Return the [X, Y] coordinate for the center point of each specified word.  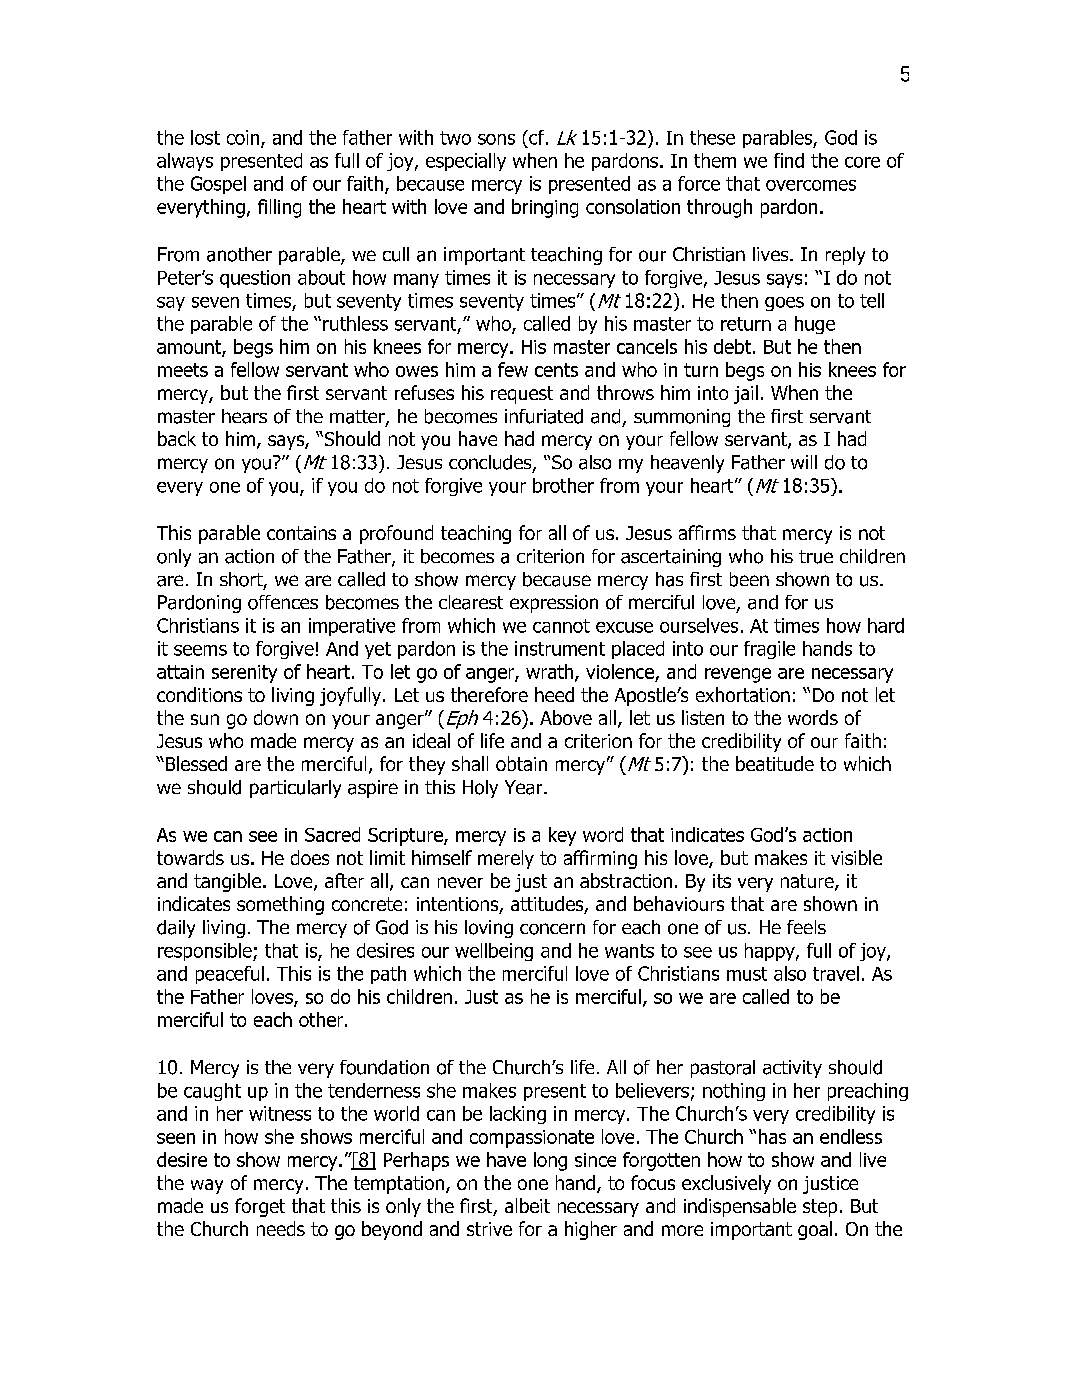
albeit [527, 1205]
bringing [545, 208]
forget [260, 1207]
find [789, 160]
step [820, 1208]
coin [244, 138]
